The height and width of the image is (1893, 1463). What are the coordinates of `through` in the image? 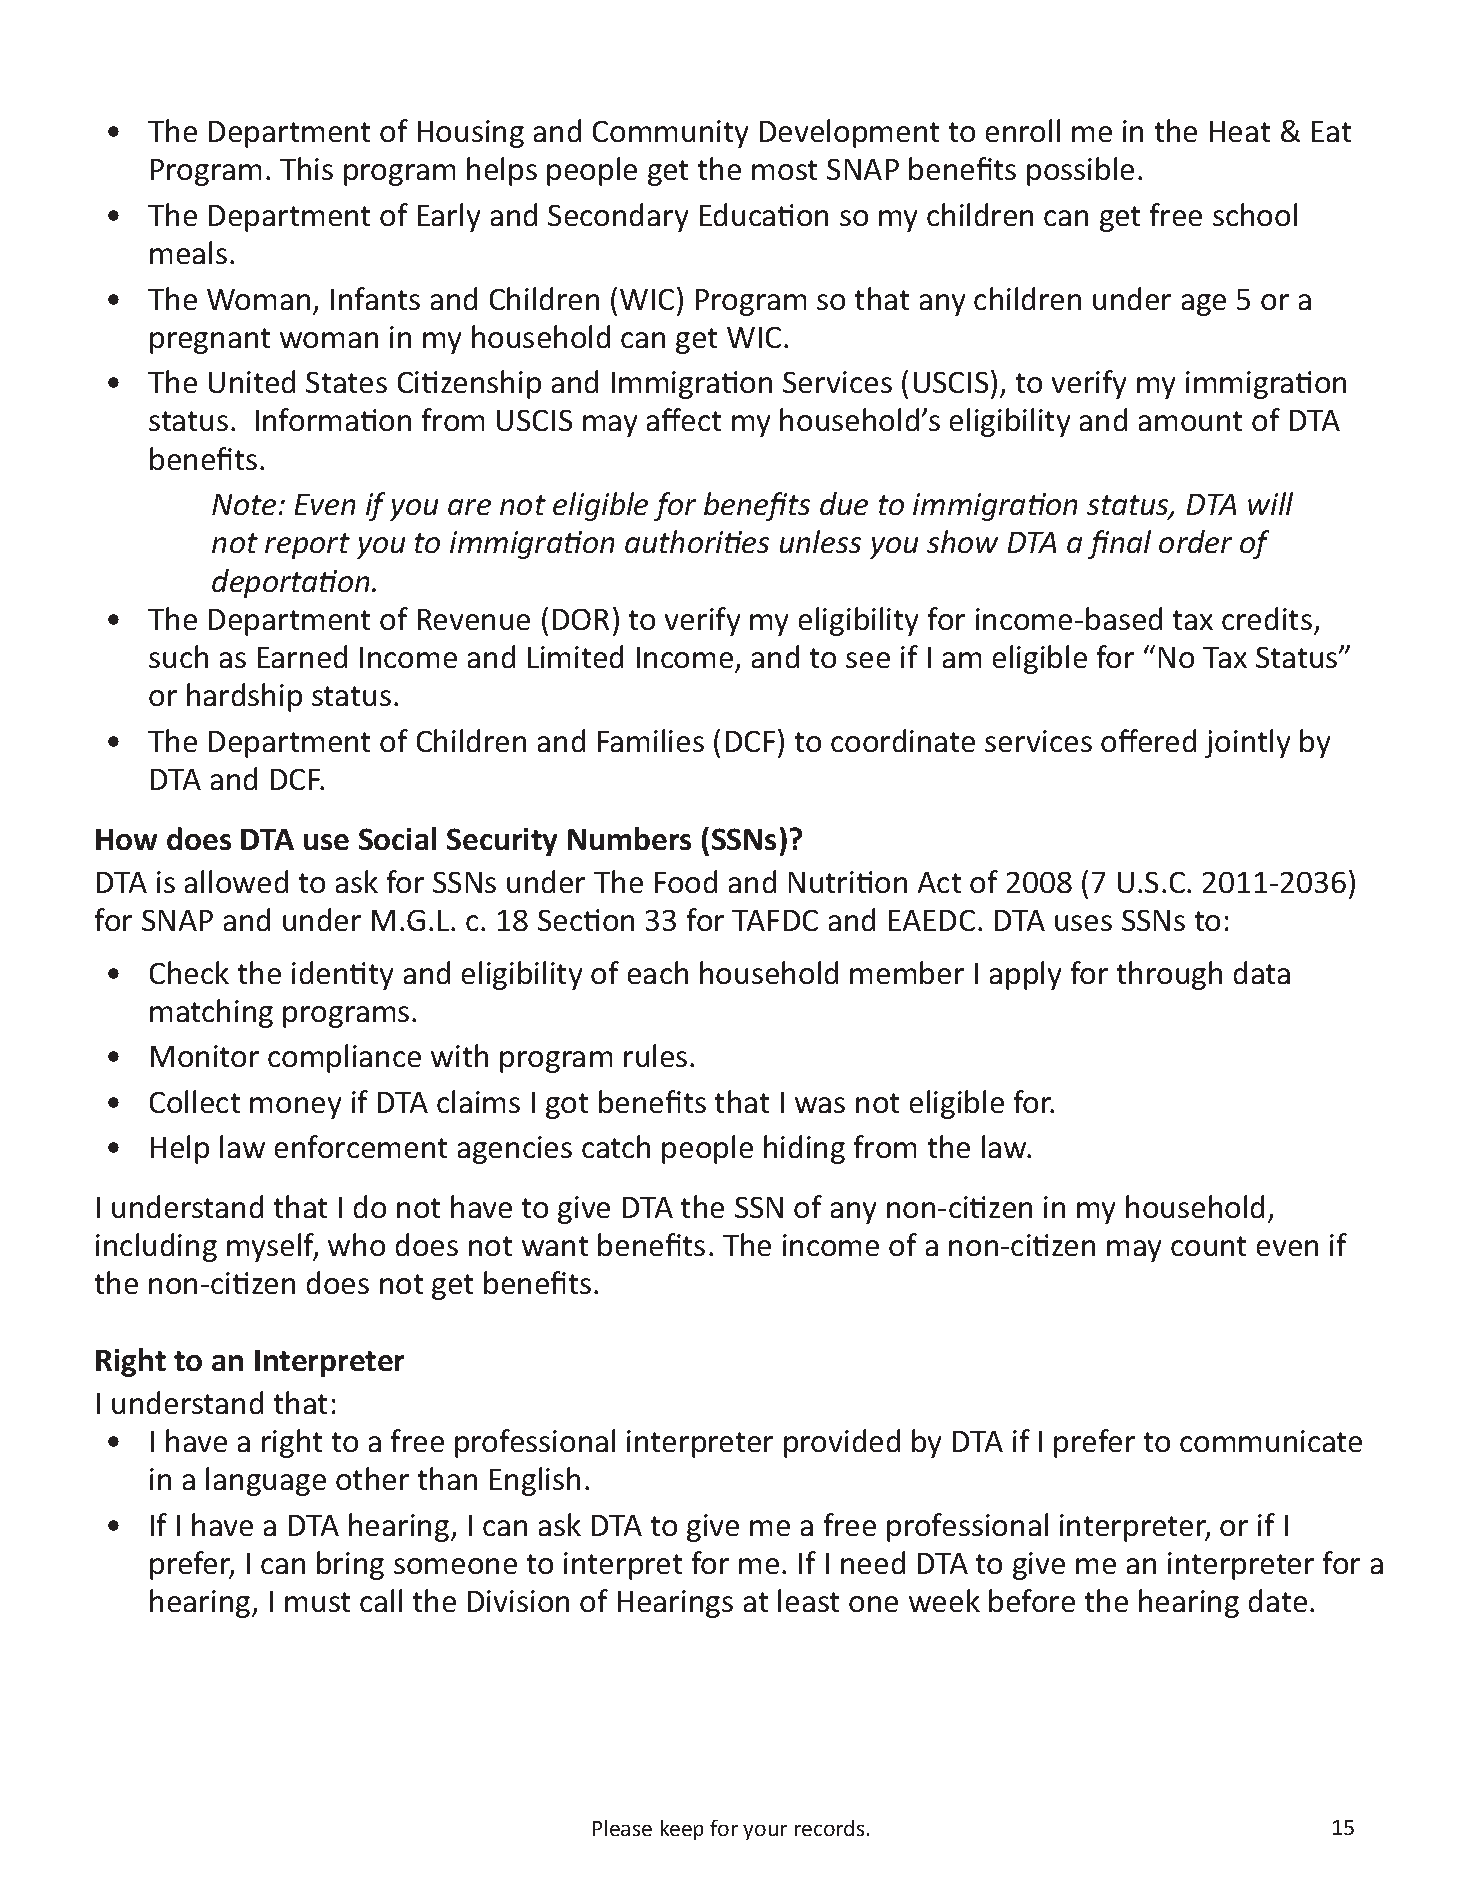 It's located at (1169, 975).
